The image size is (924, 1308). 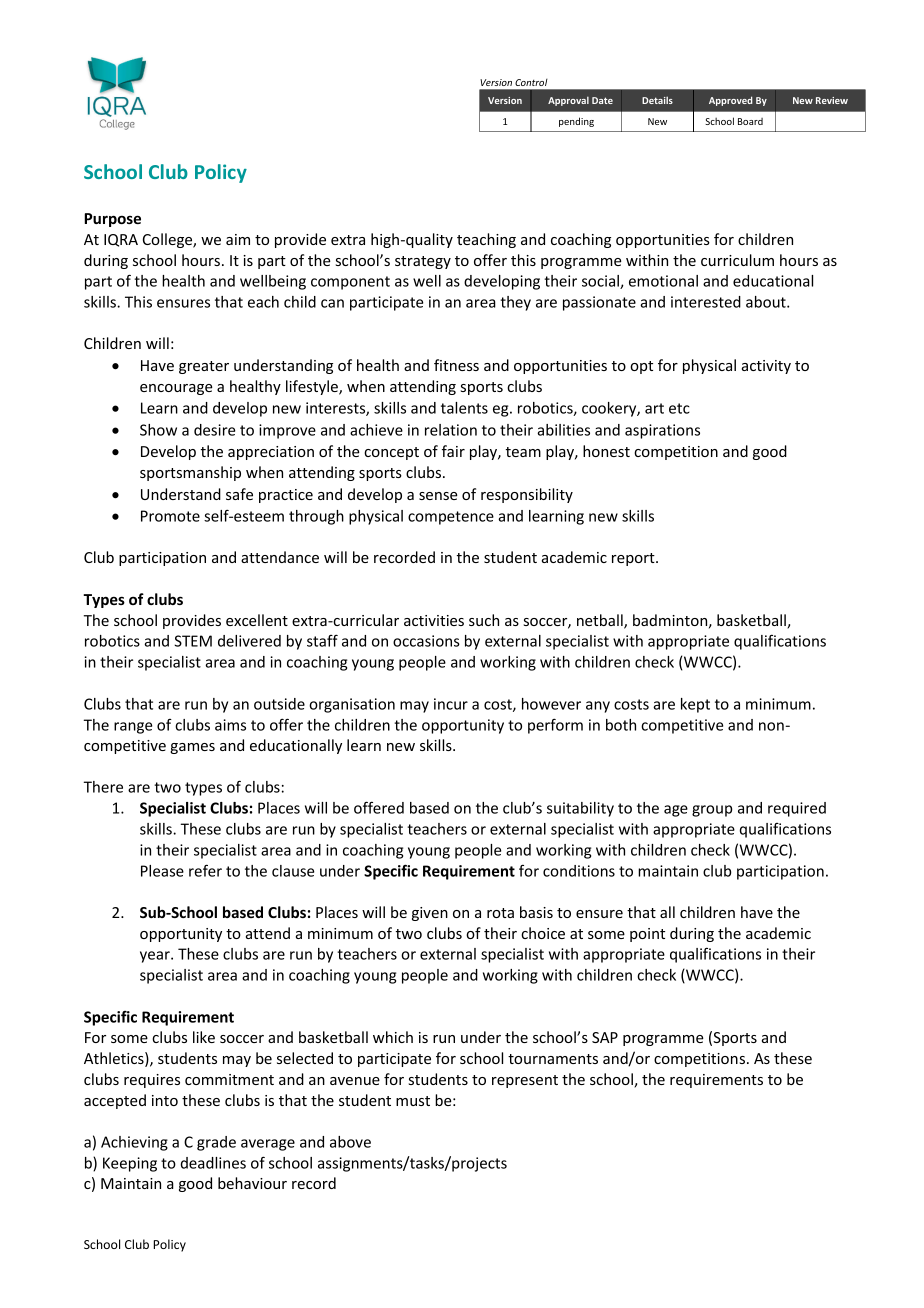 What do you see at coordinates (464, 408) in the screenshot?
I see `talents` at bounding box center [464, 408].
